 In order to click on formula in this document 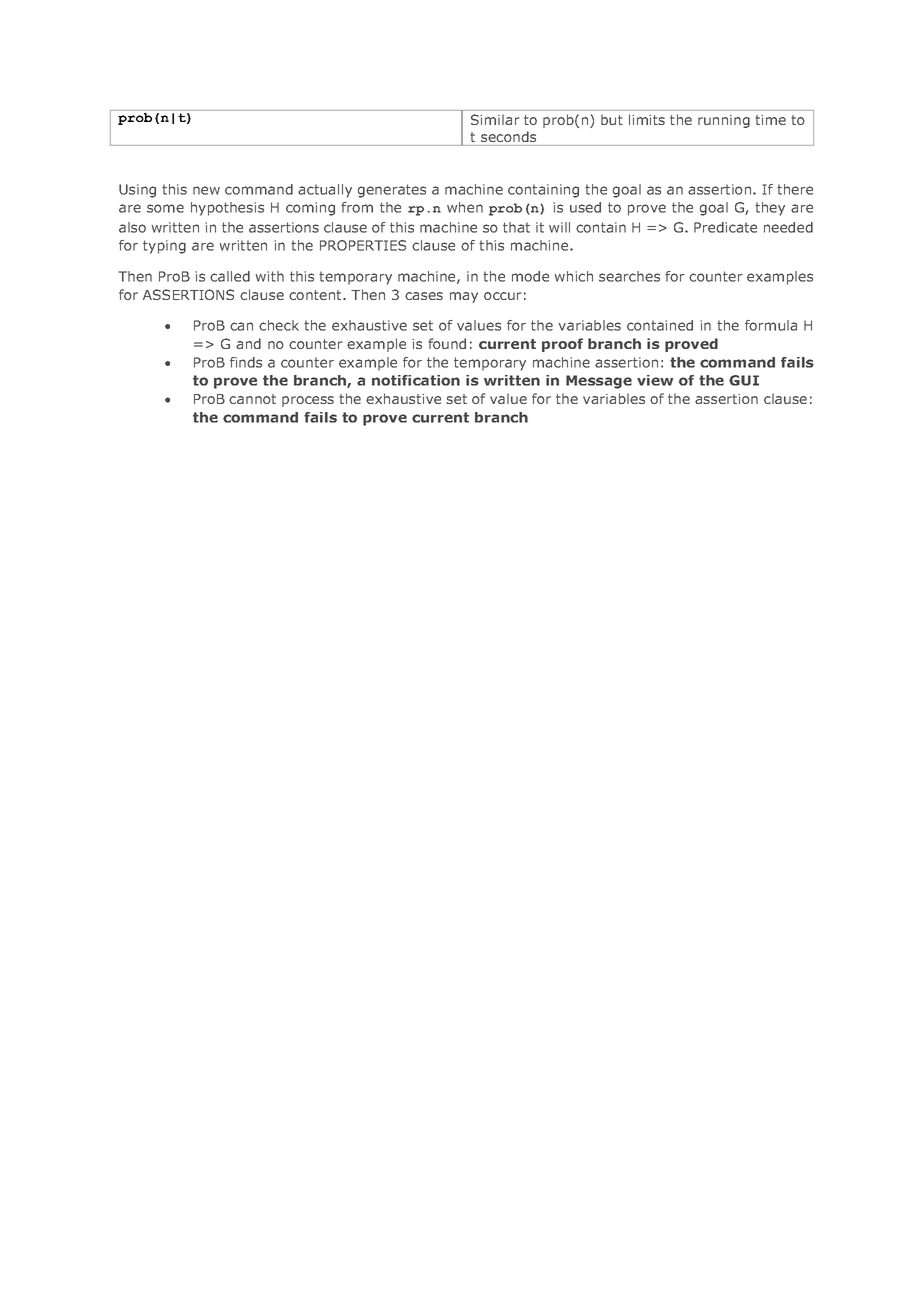, I will do `click(771, 325)`.
